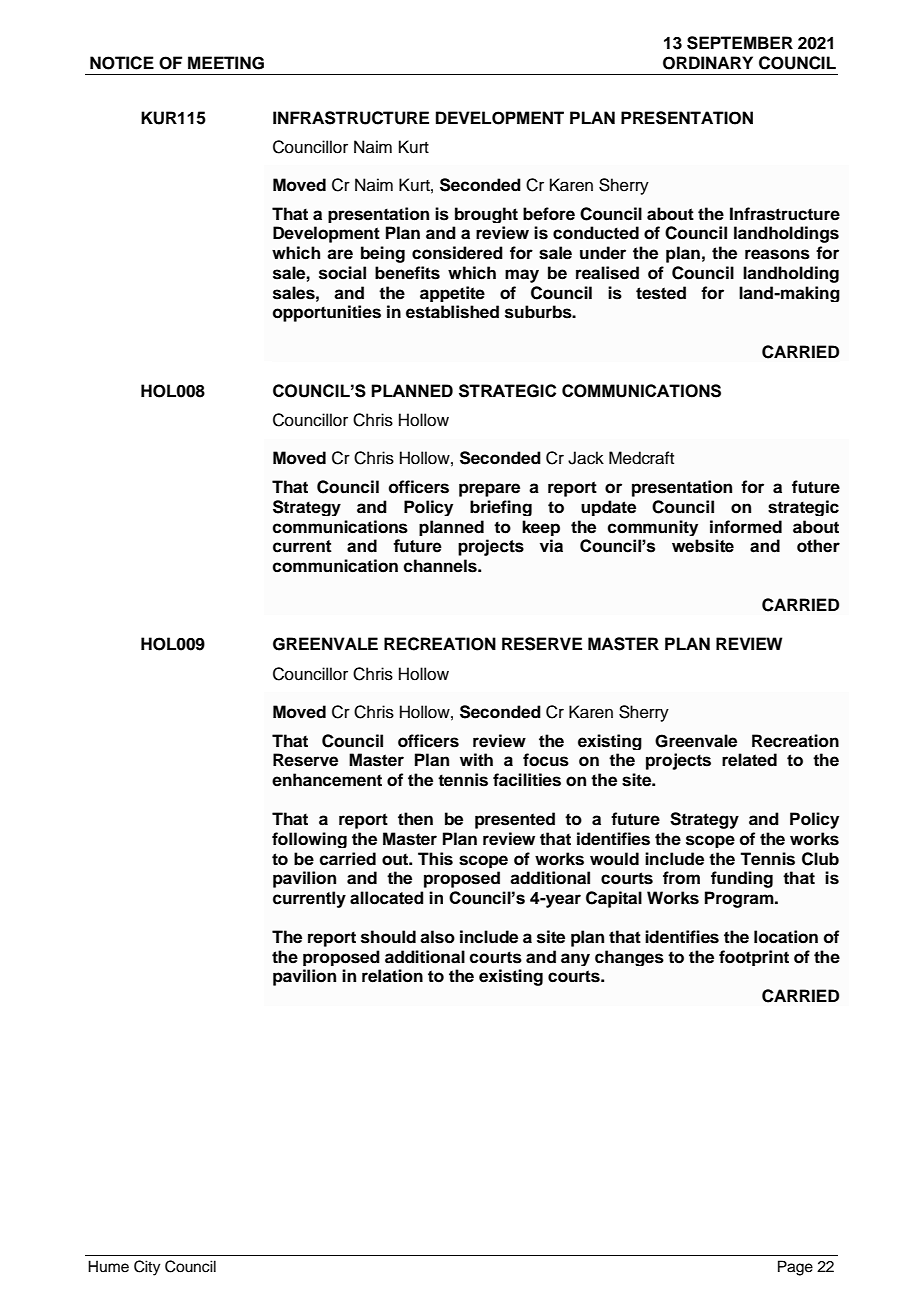  Describe the element at coordinates (754, 958) in the document. I see `footprint` at that location.
